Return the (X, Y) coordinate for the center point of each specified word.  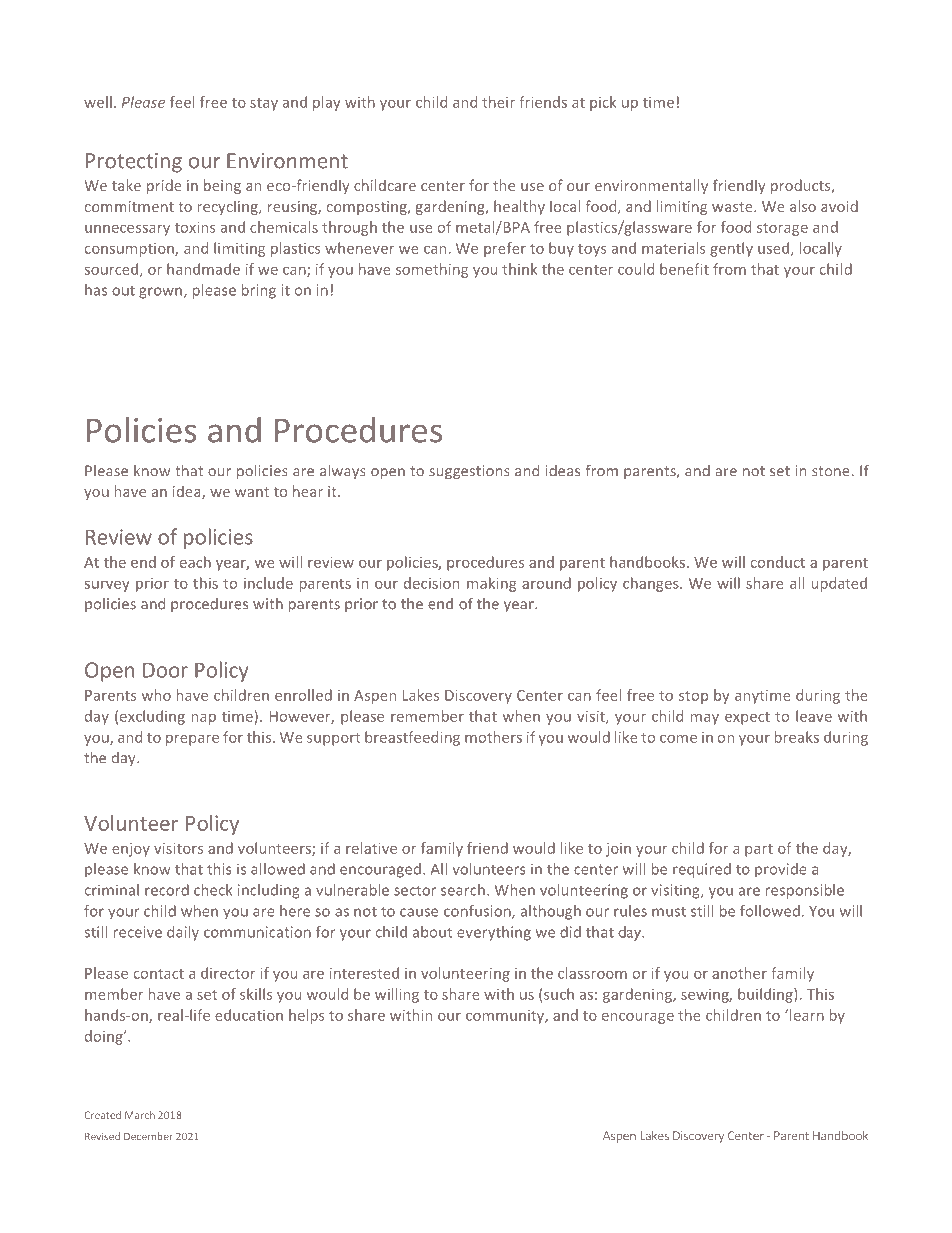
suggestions (469, 472)
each (195, 562)
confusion (478, 912)
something (432, 270)
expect (747, 718)
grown (162, 293)
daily (183, 933)
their (498, 102)
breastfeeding (412, 738)
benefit (684, 269)
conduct (778, 562)
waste (733, 207)
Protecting (134, 163)
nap (204, 719)
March (140, 1115)
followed (770, 911)
